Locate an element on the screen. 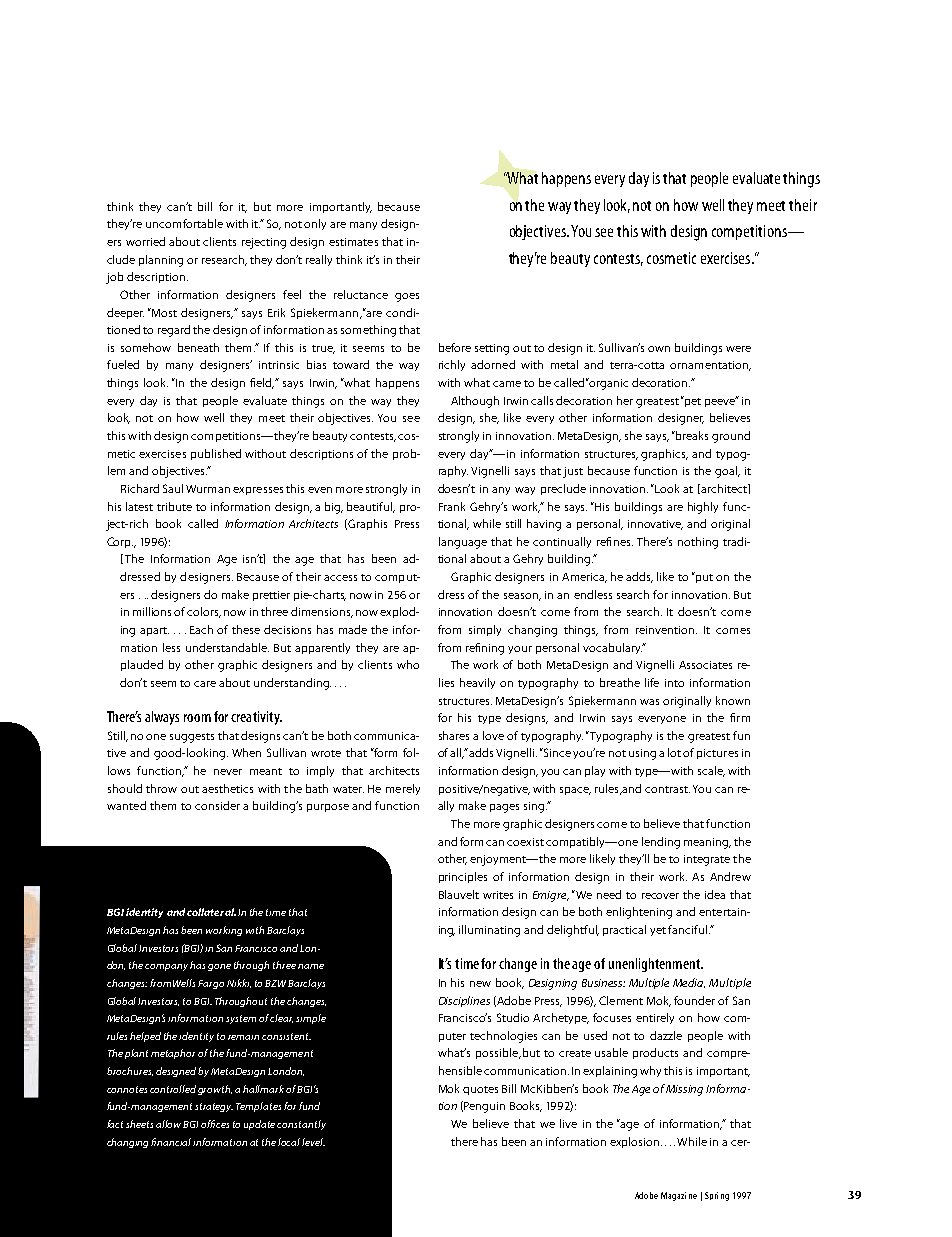  financial is located at coordinates (172, 1142).
